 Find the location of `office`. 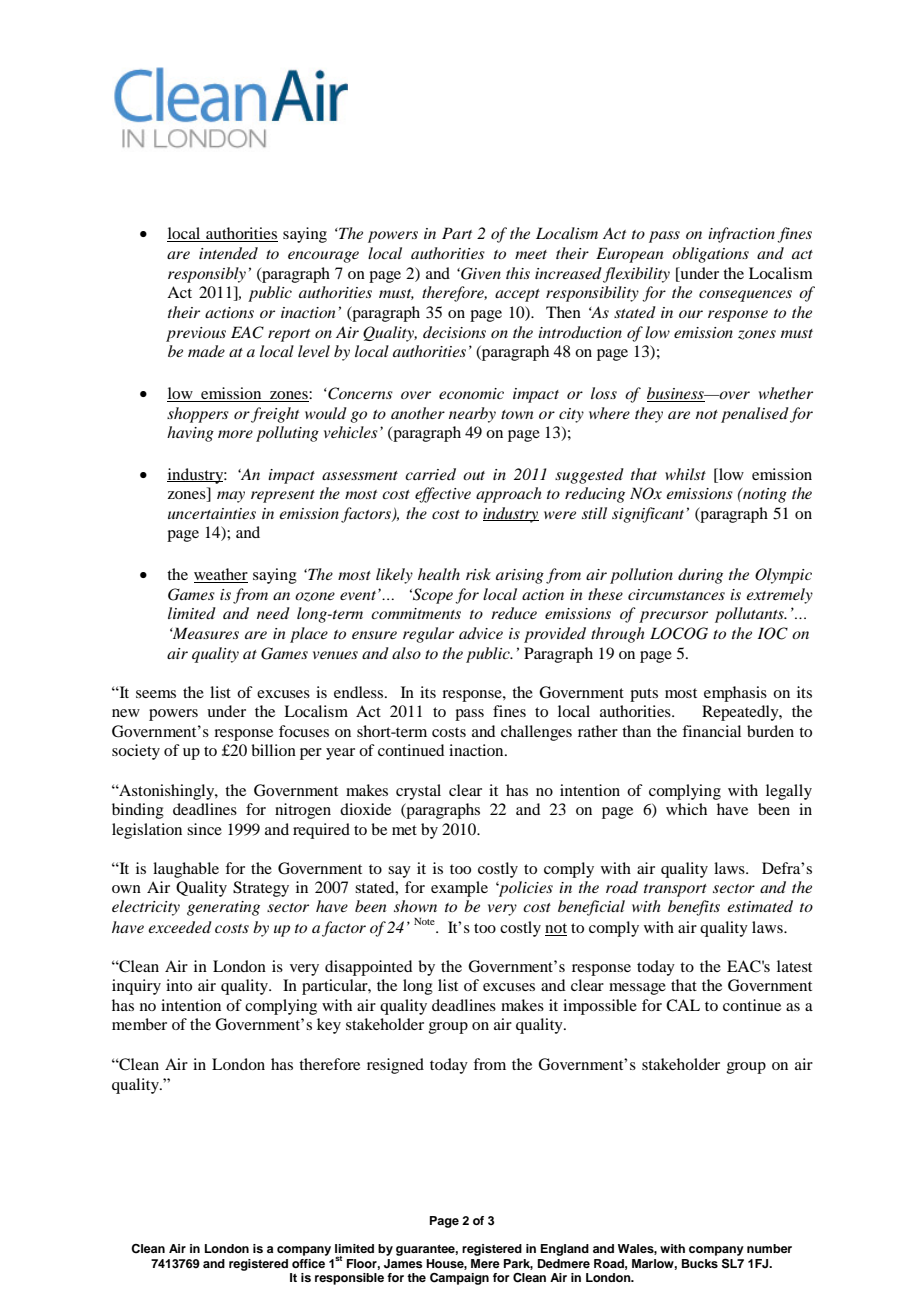

office is located at coordinates (308, 1263).
